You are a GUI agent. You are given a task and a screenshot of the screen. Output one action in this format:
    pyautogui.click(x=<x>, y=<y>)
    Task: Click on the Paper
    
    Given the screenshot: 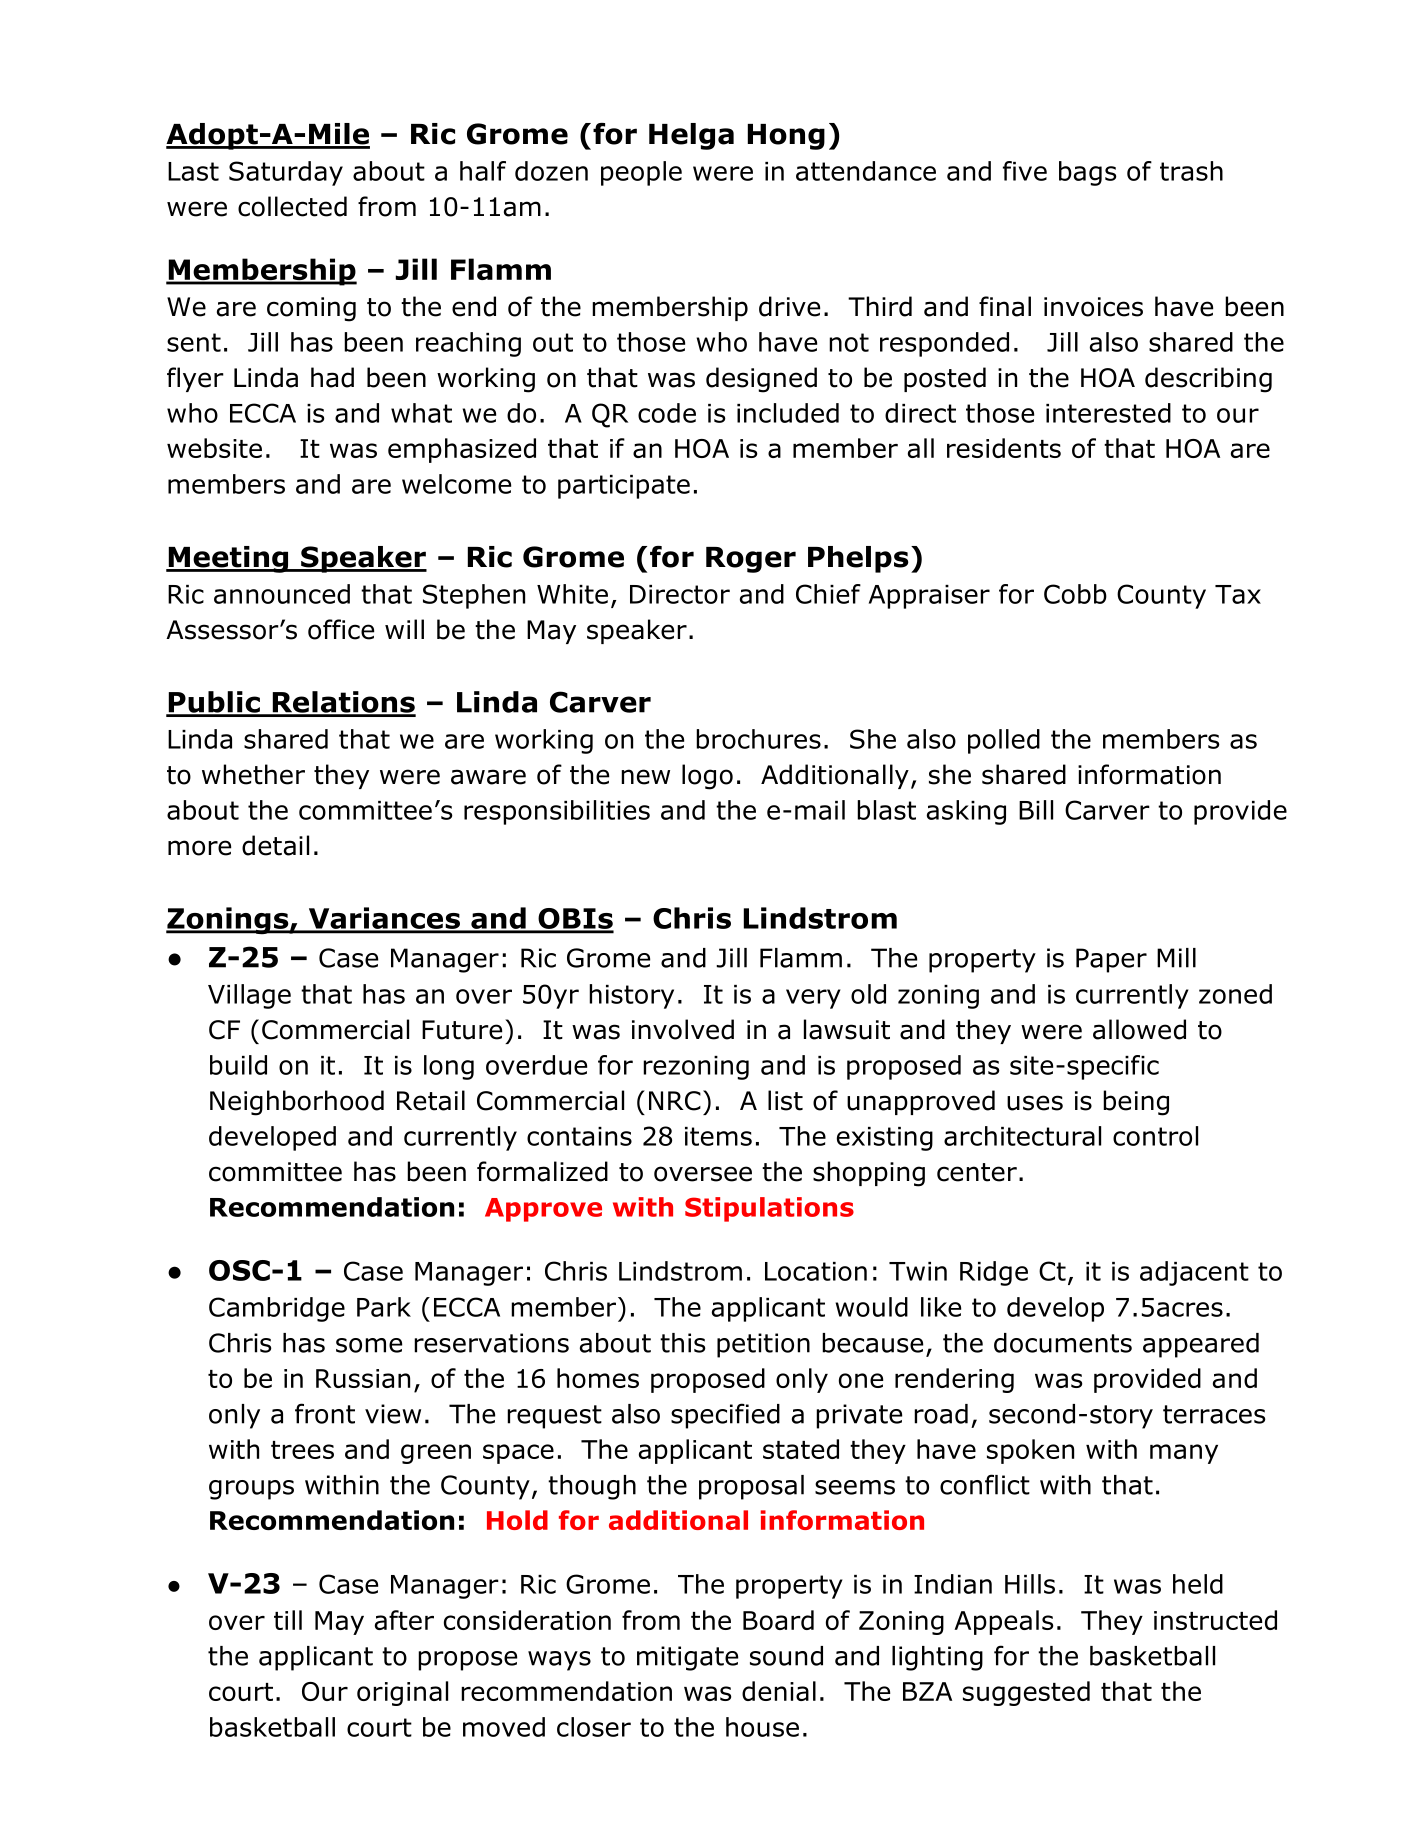 What is the action you would take?
    pyautogui.click(x=1111, y=960)
